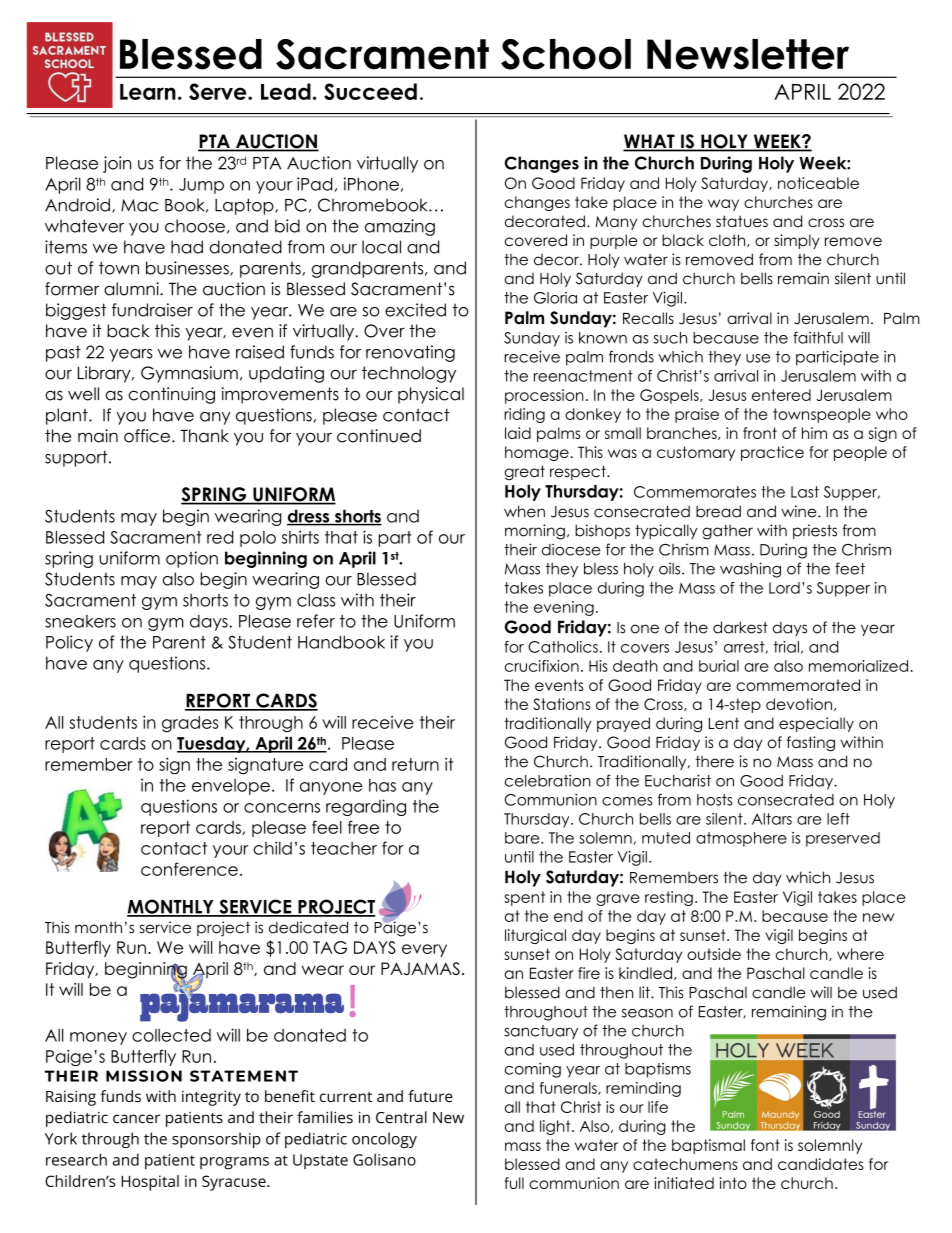  I want to click on School, so click(566, 54).
